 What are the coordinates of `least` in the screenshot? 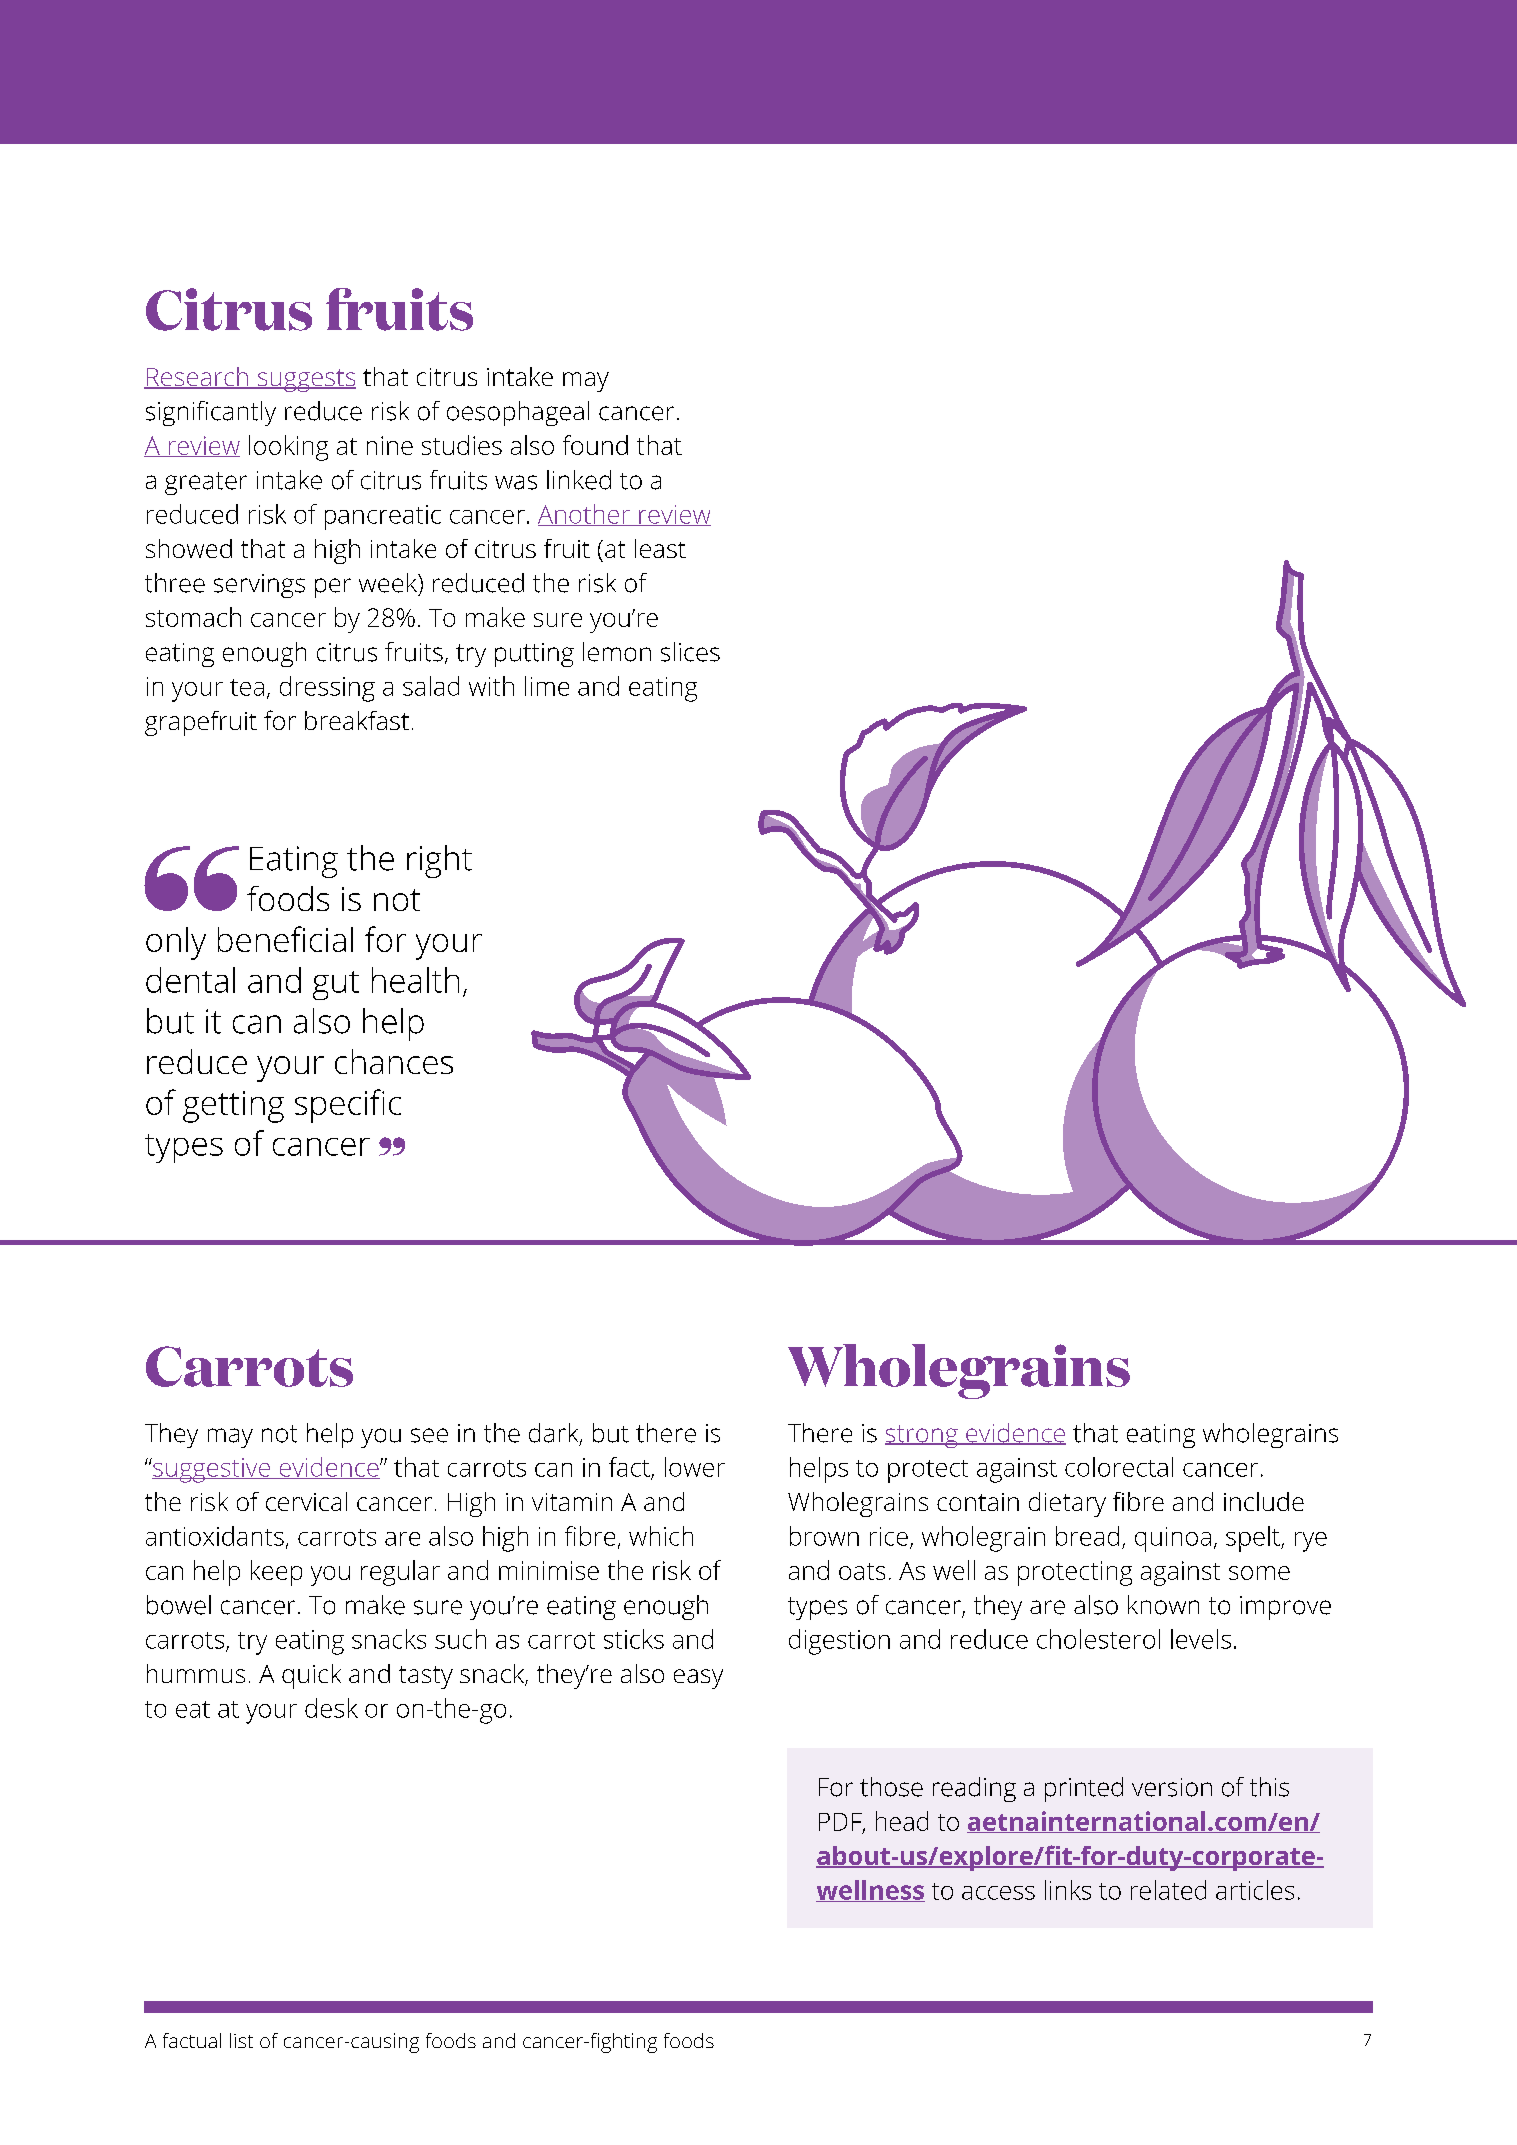 It's located at (660, 548).
